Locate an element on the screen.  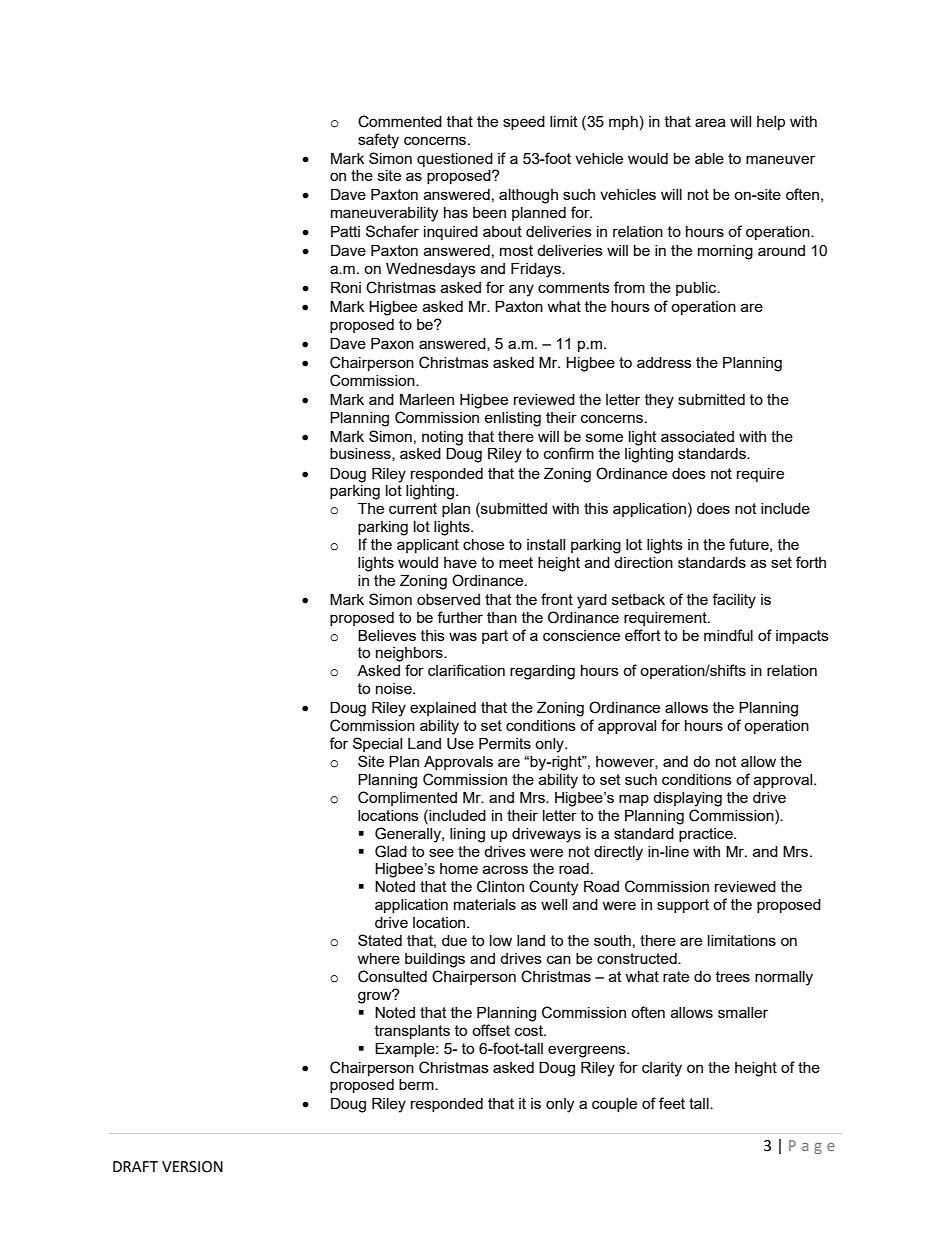
associated is located at coordinates (697, 436).
